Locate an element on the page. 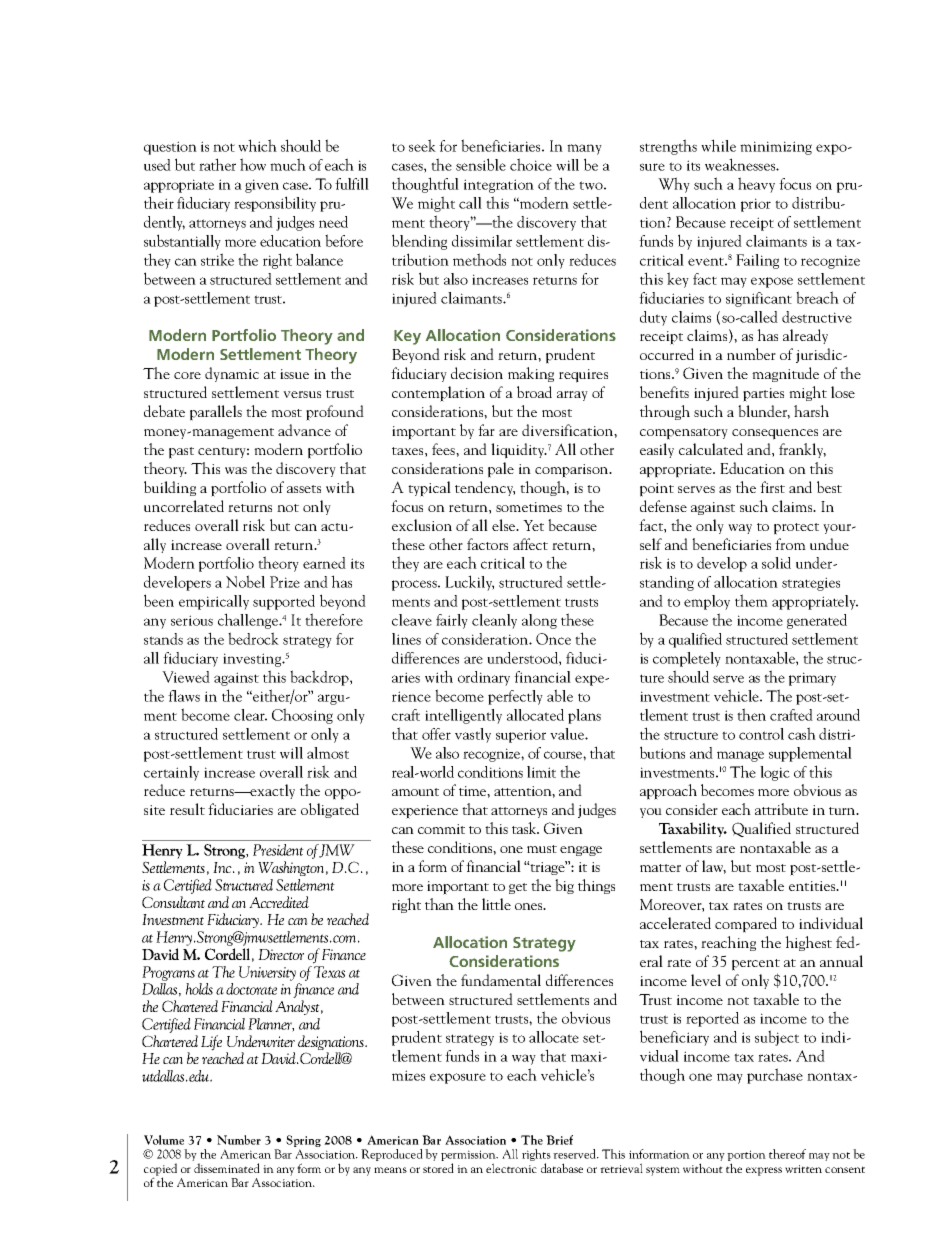  affect is located at coordinates (530, 544).
